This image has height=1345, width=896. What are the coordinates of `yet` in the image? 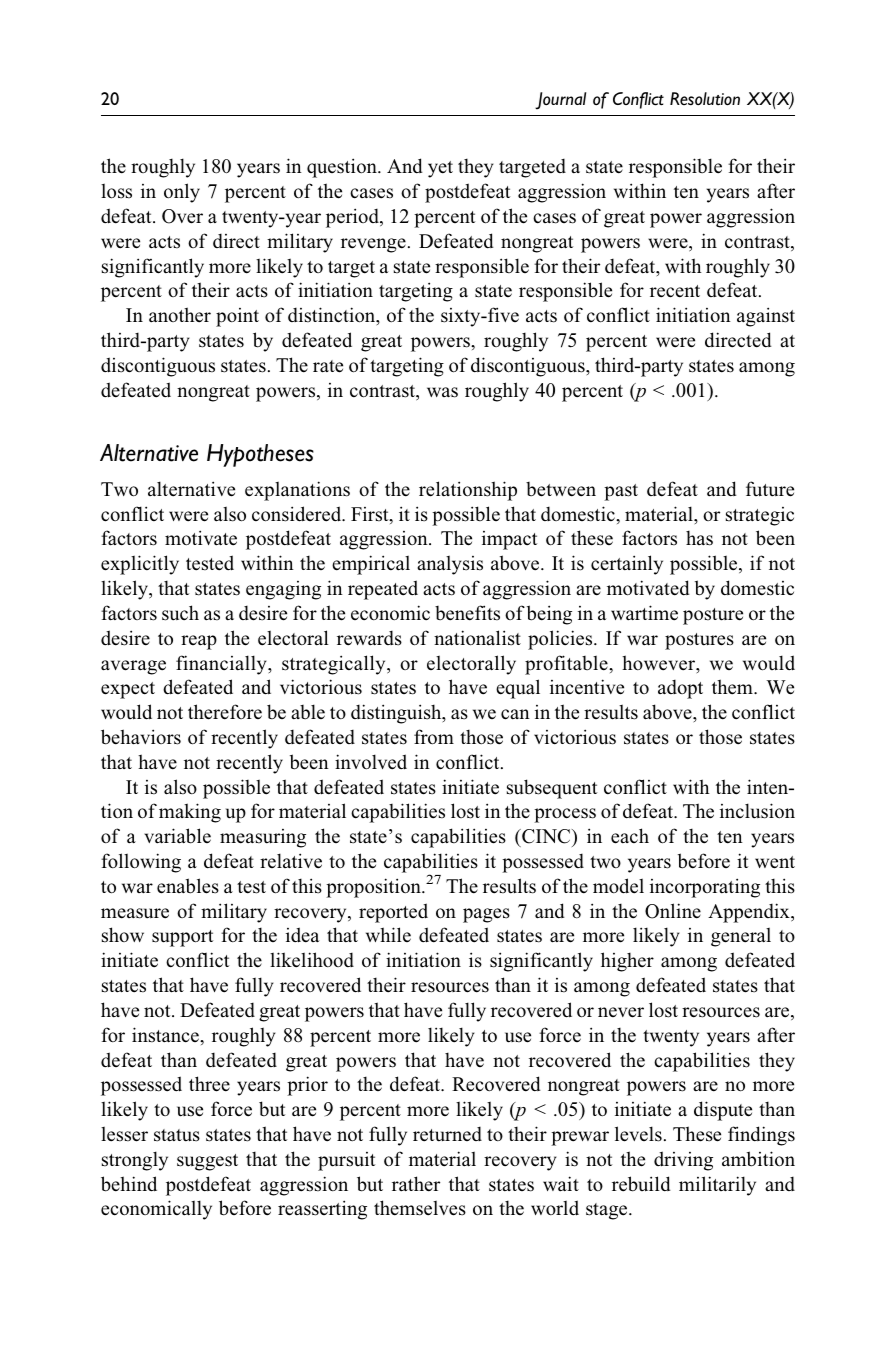 It's located at (440, 169).
